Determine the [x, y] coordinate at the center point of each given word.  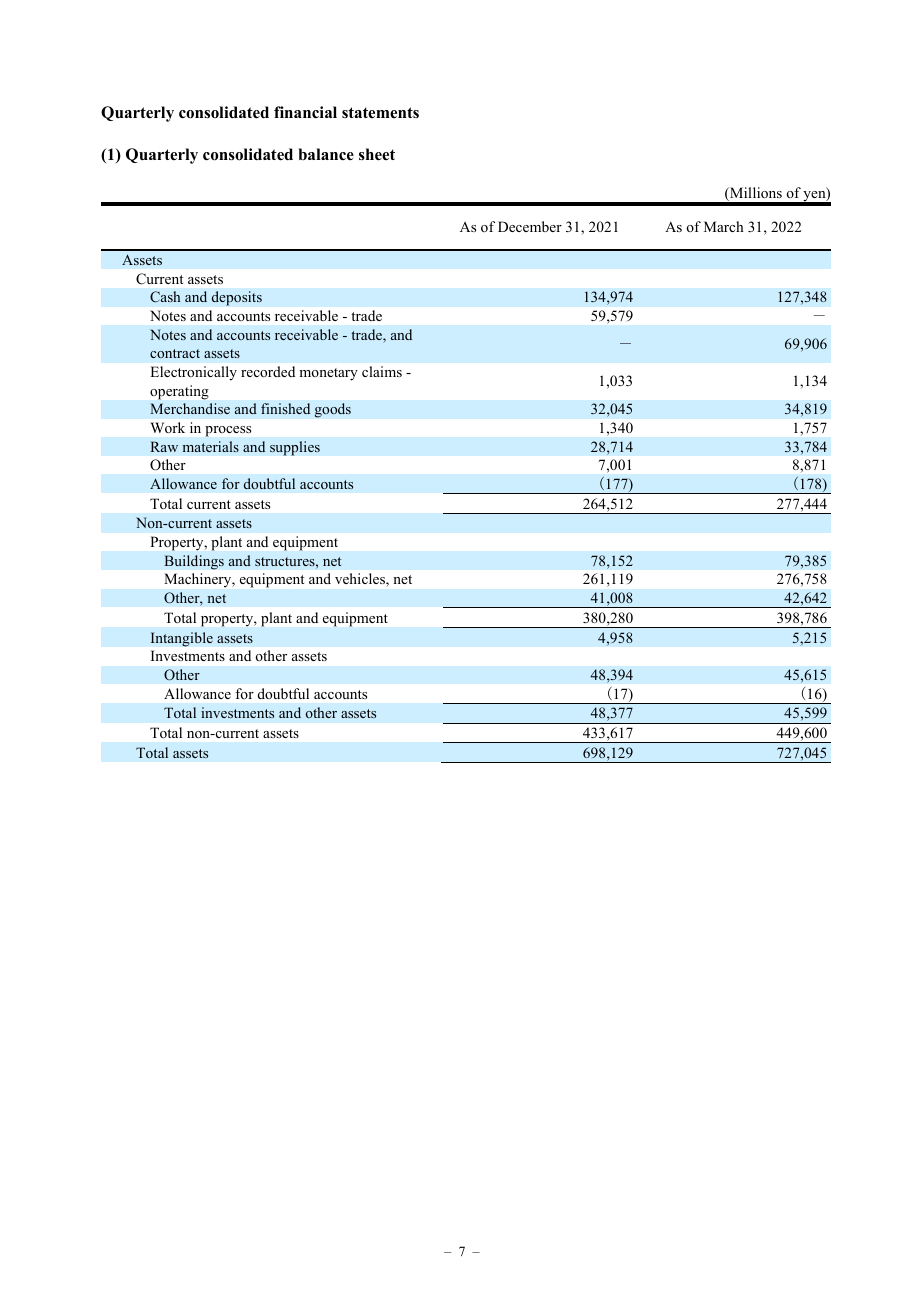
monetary [328, 374]
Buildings [194, 562]
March [724, 226]
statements [380, 113]
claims [382, 371]
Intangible [182, 639]
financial [305, 112]
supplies [295, 448]
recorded [268, 371]
